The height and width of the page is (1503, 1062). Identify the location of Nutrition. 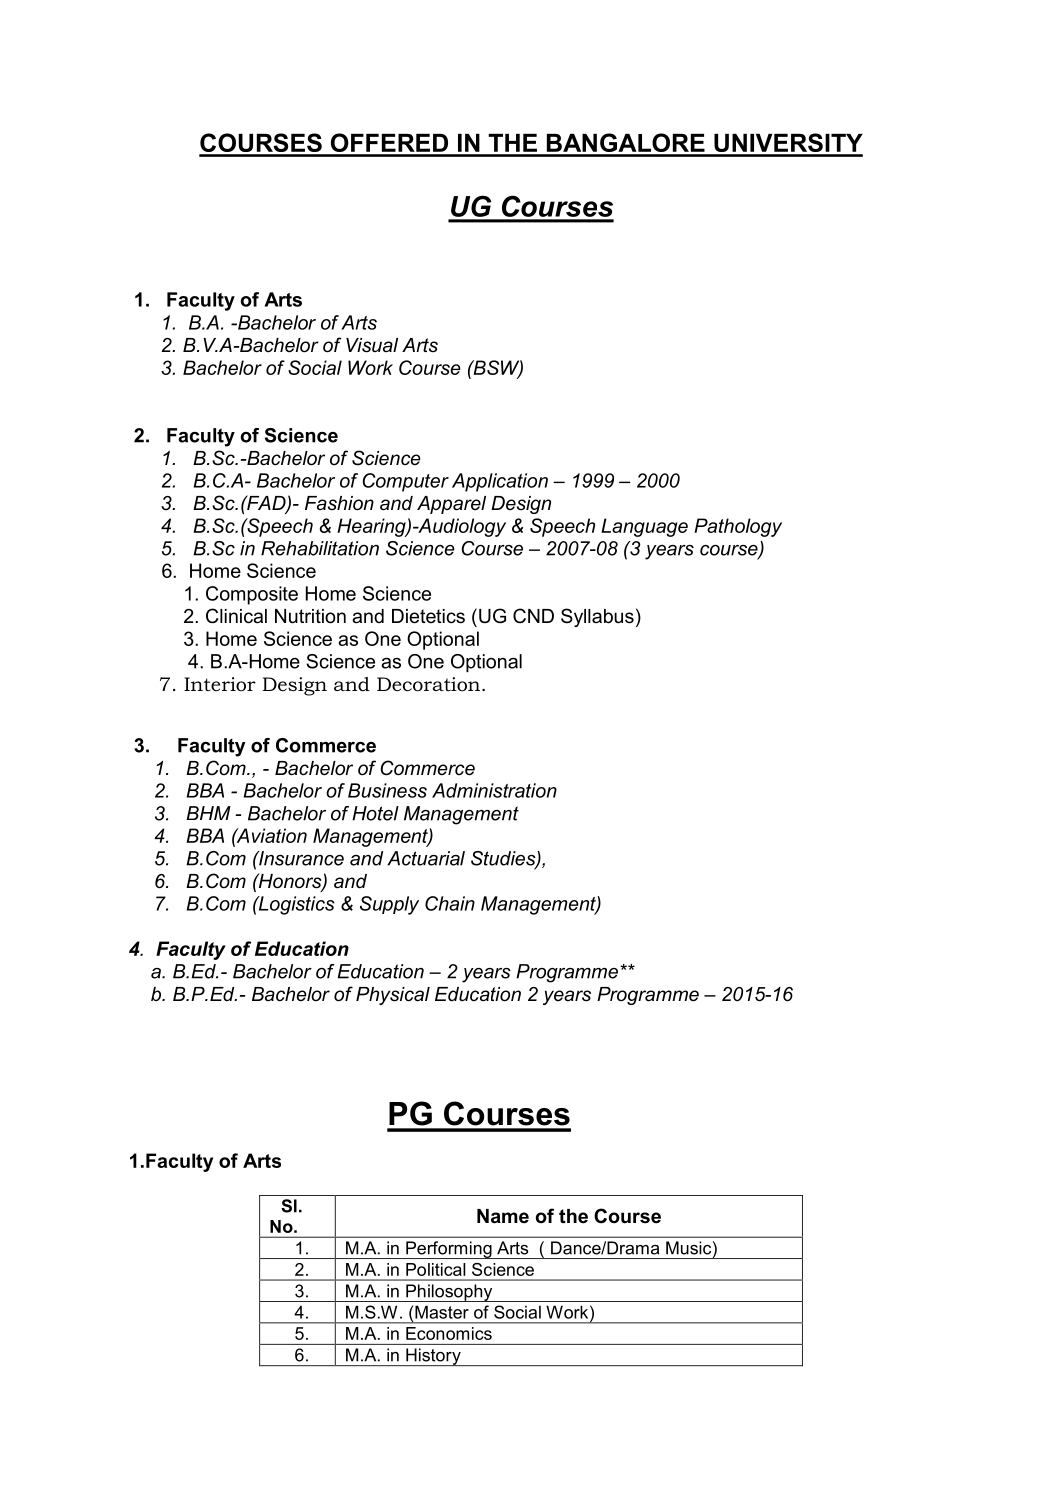
(310, 616).
